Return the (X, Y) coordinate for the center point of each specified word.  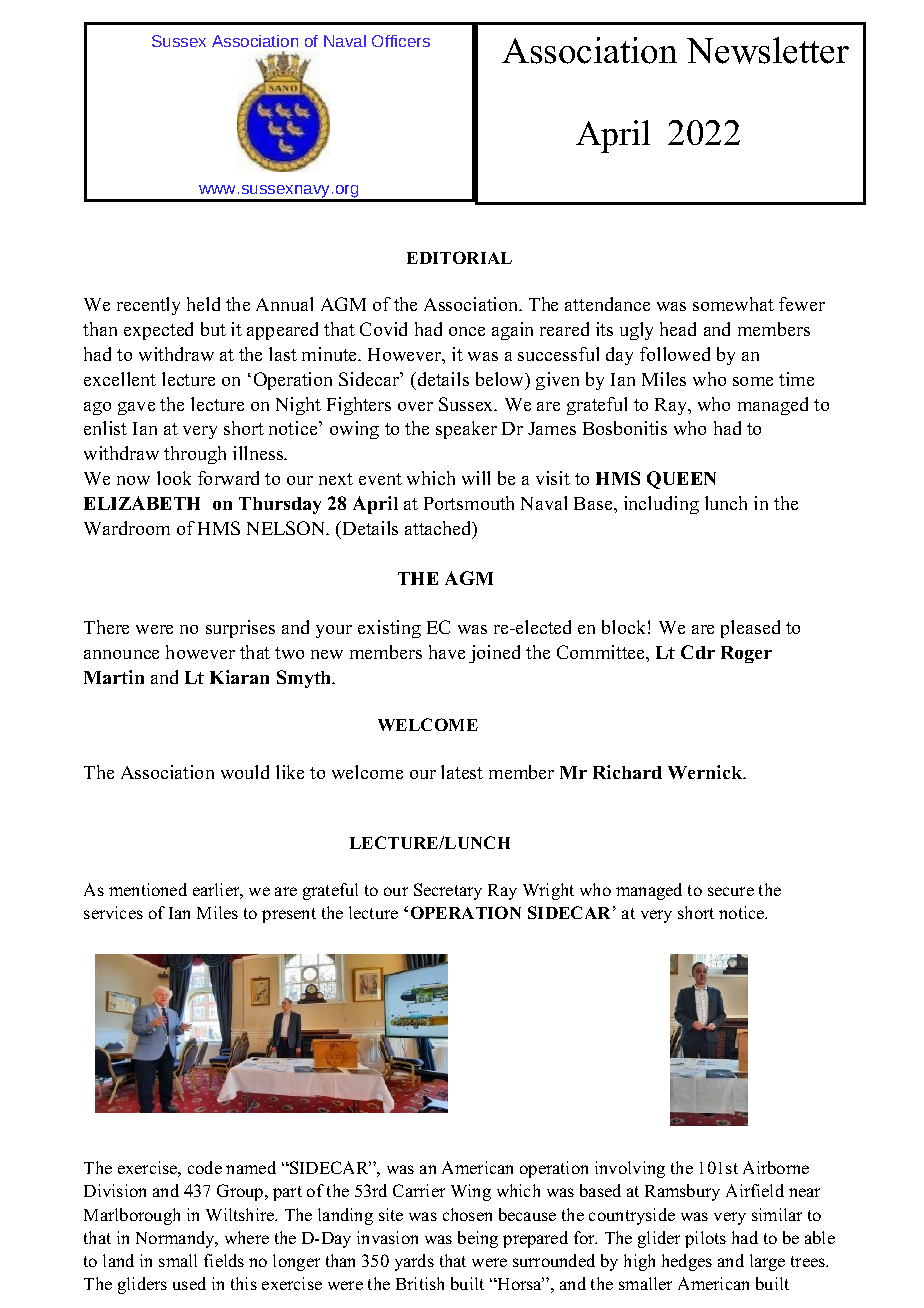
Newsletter (768, 50)
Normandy (176, 1239)
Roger (746, 654)
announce (121, 654)
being (478, 1239)
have (447, 652)
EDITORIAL (459, 257)
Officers (401, 41)
